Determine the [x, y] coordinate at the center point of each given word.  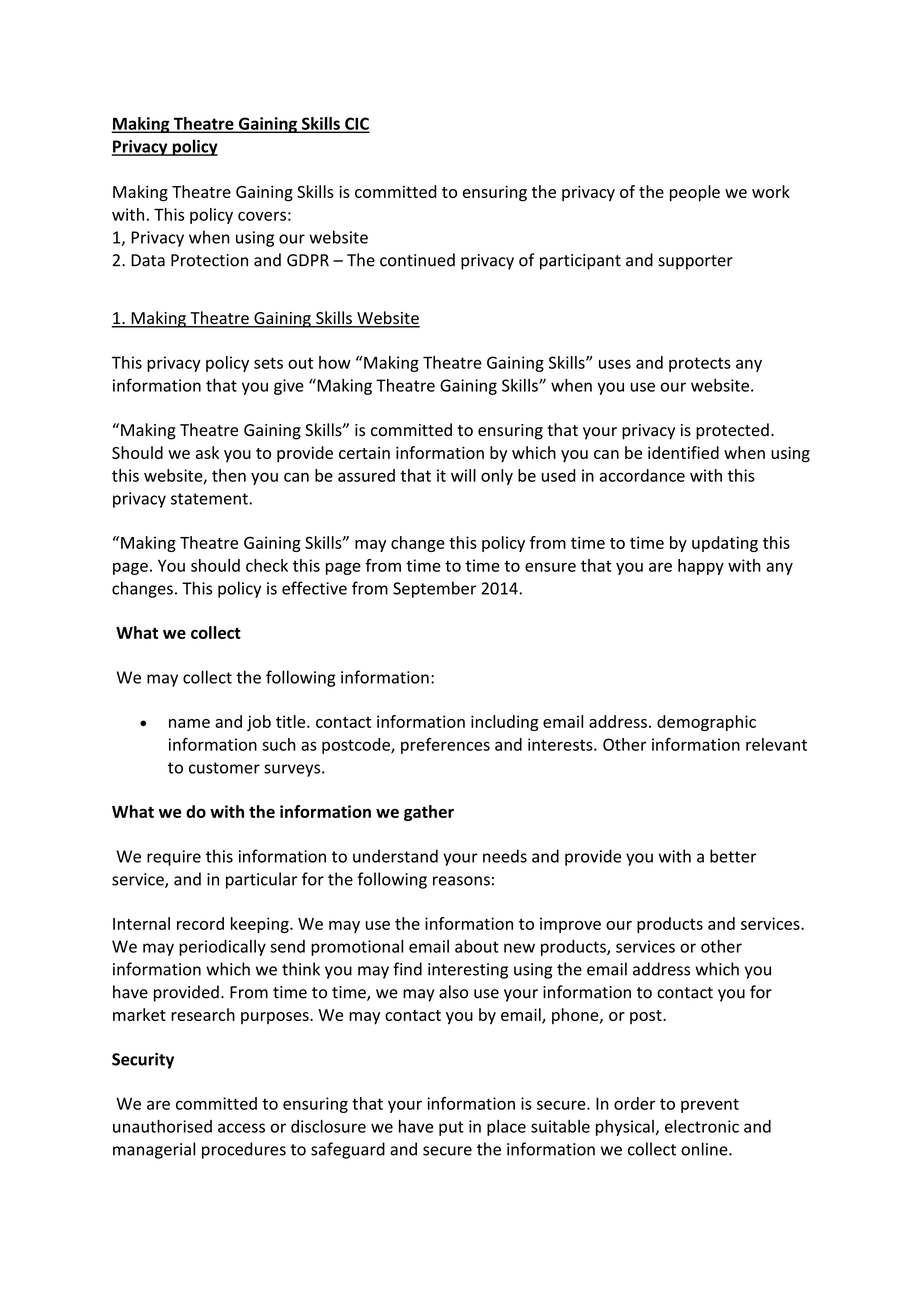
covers [262, 216]
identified [683, 452]
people [695, 193]
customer [224, 768]
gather [429, 813]
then [229, 475]
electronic [702, 1126]
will [463, 475]
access [241, 1128]
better [733, 856]
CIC [356, 124]
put [451, 1128]
